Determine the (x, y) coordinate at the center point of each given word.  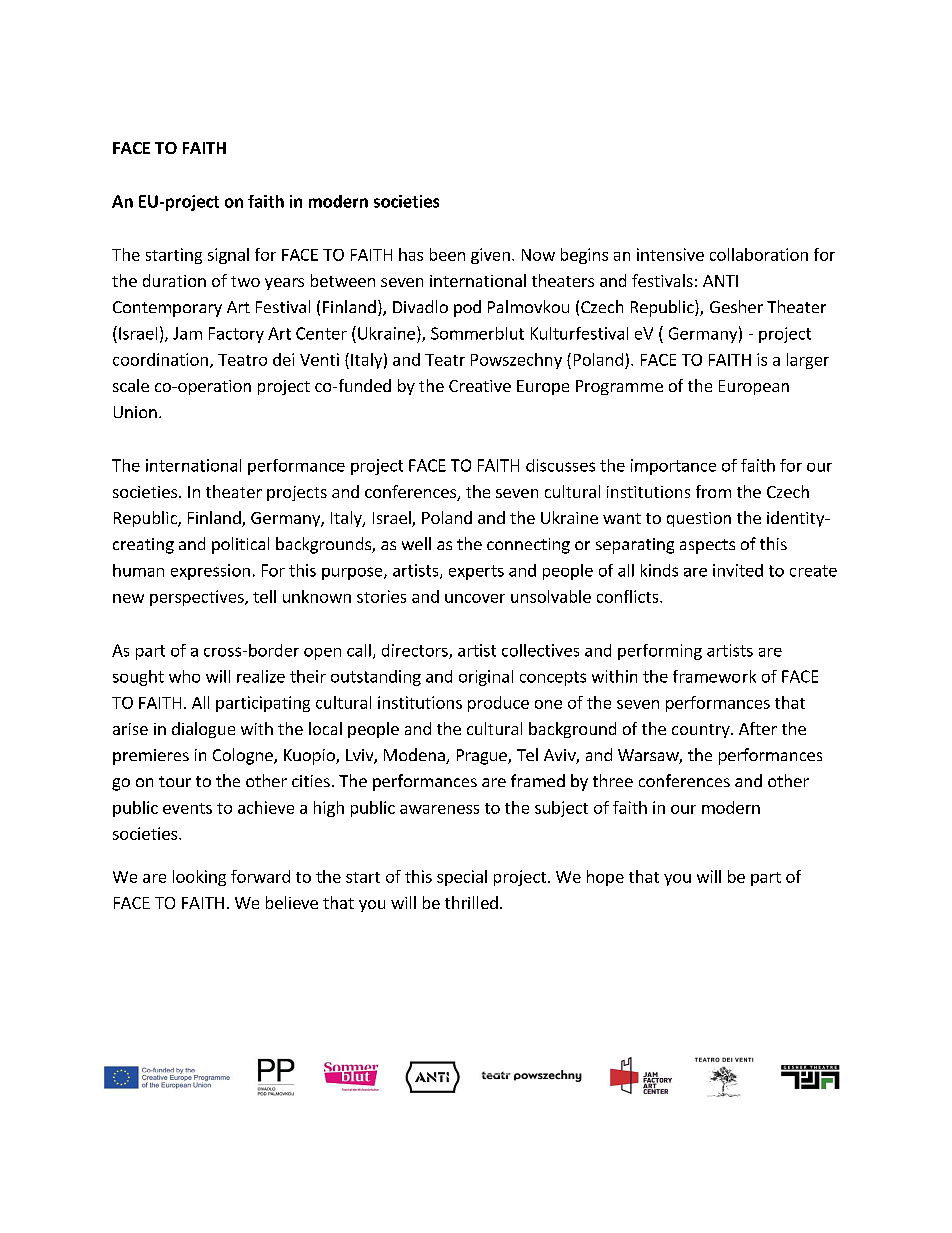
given (490, 256)
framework (714, 676)
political (240, 545)
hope (605, 878)
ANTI (720, 281)
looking (199, 878)
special (462, 878)
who (184, 676)
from (713, 491)
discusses (560, 465)
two (245, 281)
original (486, 678)
